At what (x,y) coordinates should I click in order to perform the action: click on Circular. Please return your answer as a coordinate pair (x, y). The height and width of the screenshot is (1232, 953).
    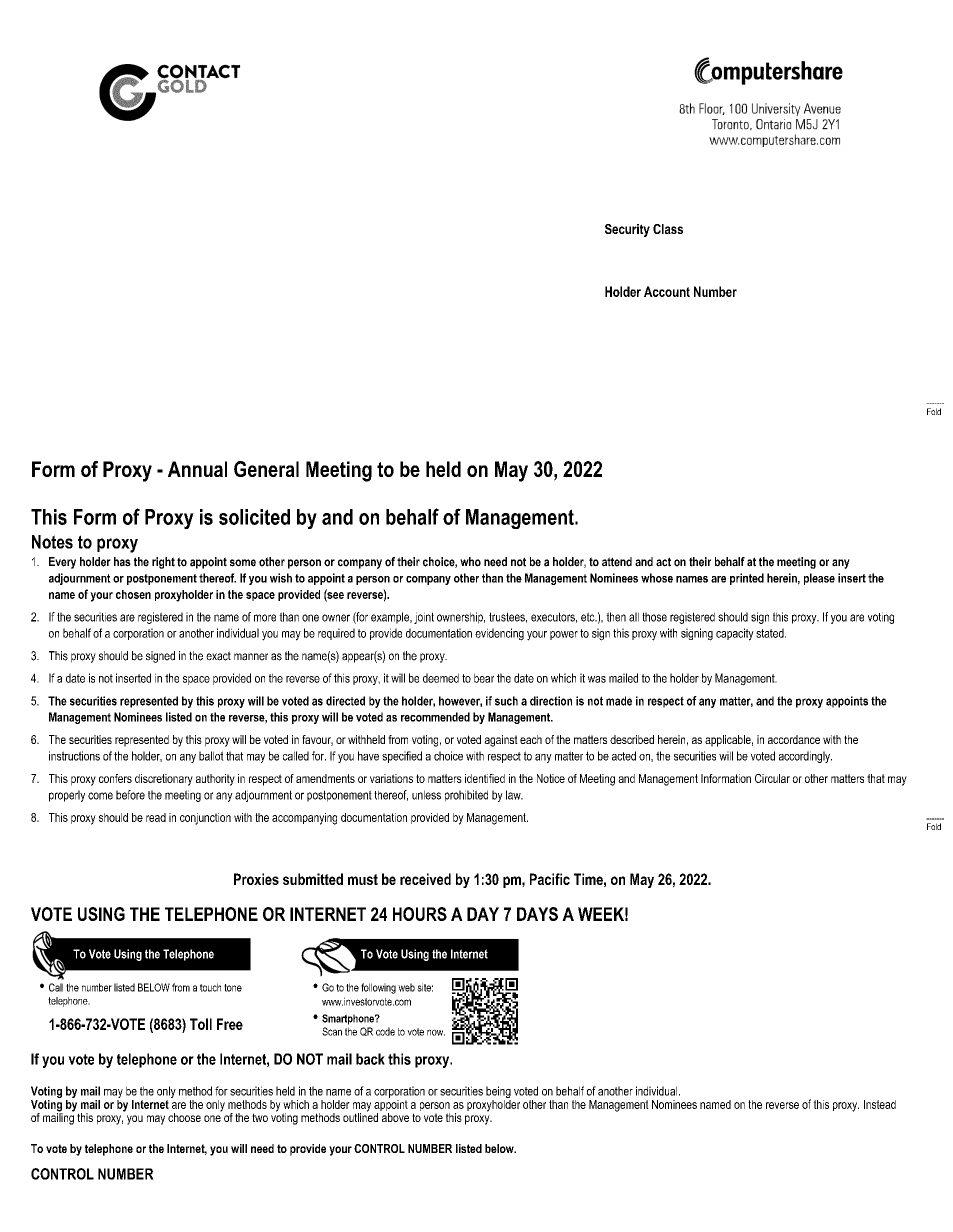
    Looking at the image, I should click on (772, 778).
